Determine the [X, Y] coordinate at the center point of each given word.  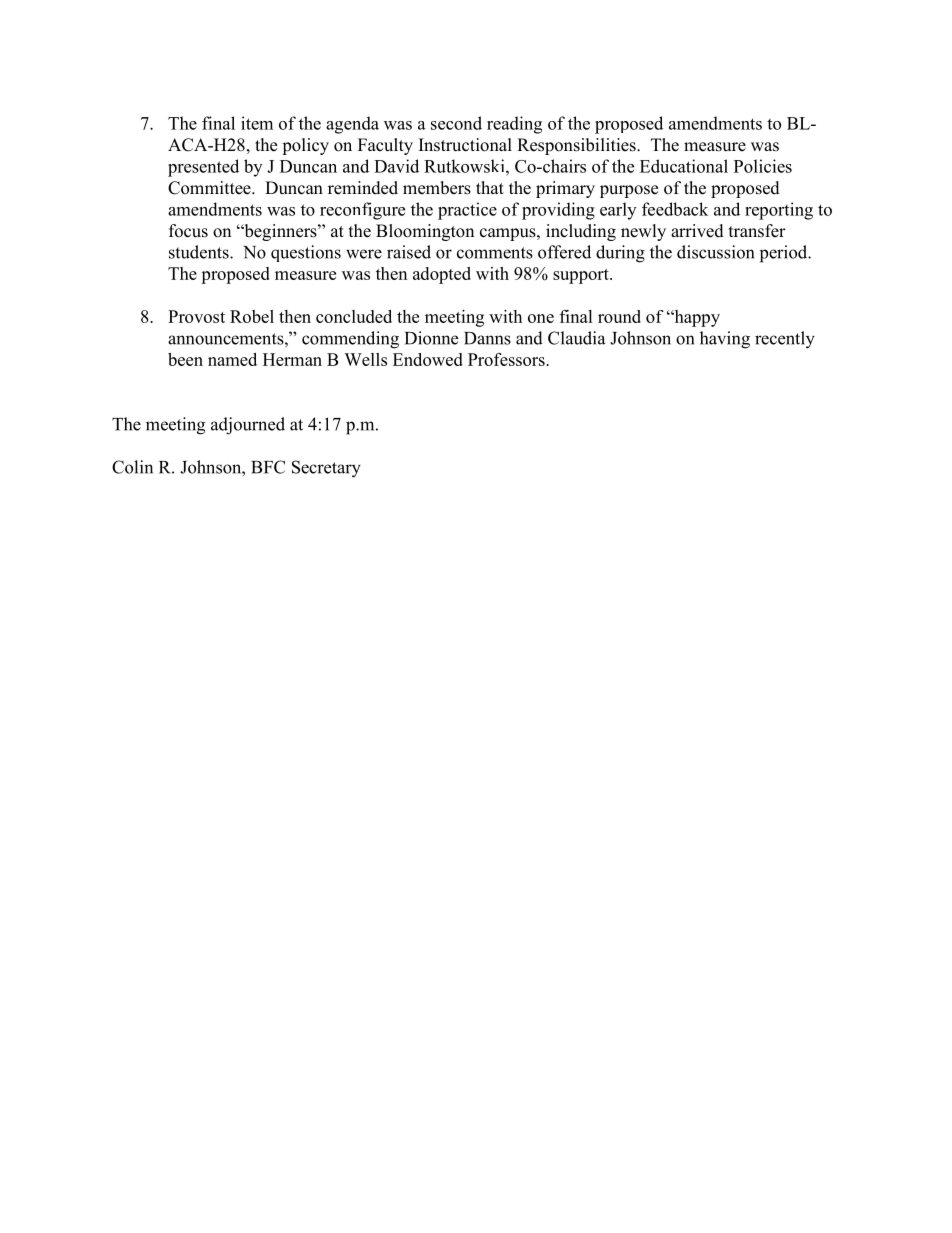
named [232, 359]
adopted [442, 275]
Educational [684, 166]
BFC [268, 467]
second [456, 123]
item [257, 123]
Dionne [431, 338]
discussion [715, 252]
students [200, 252]
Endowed [428, 359]
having [725, 340]
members [437, 188]
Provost [196, 316]
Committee [210, 188]
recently [785, 340]
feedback [675, 209]
